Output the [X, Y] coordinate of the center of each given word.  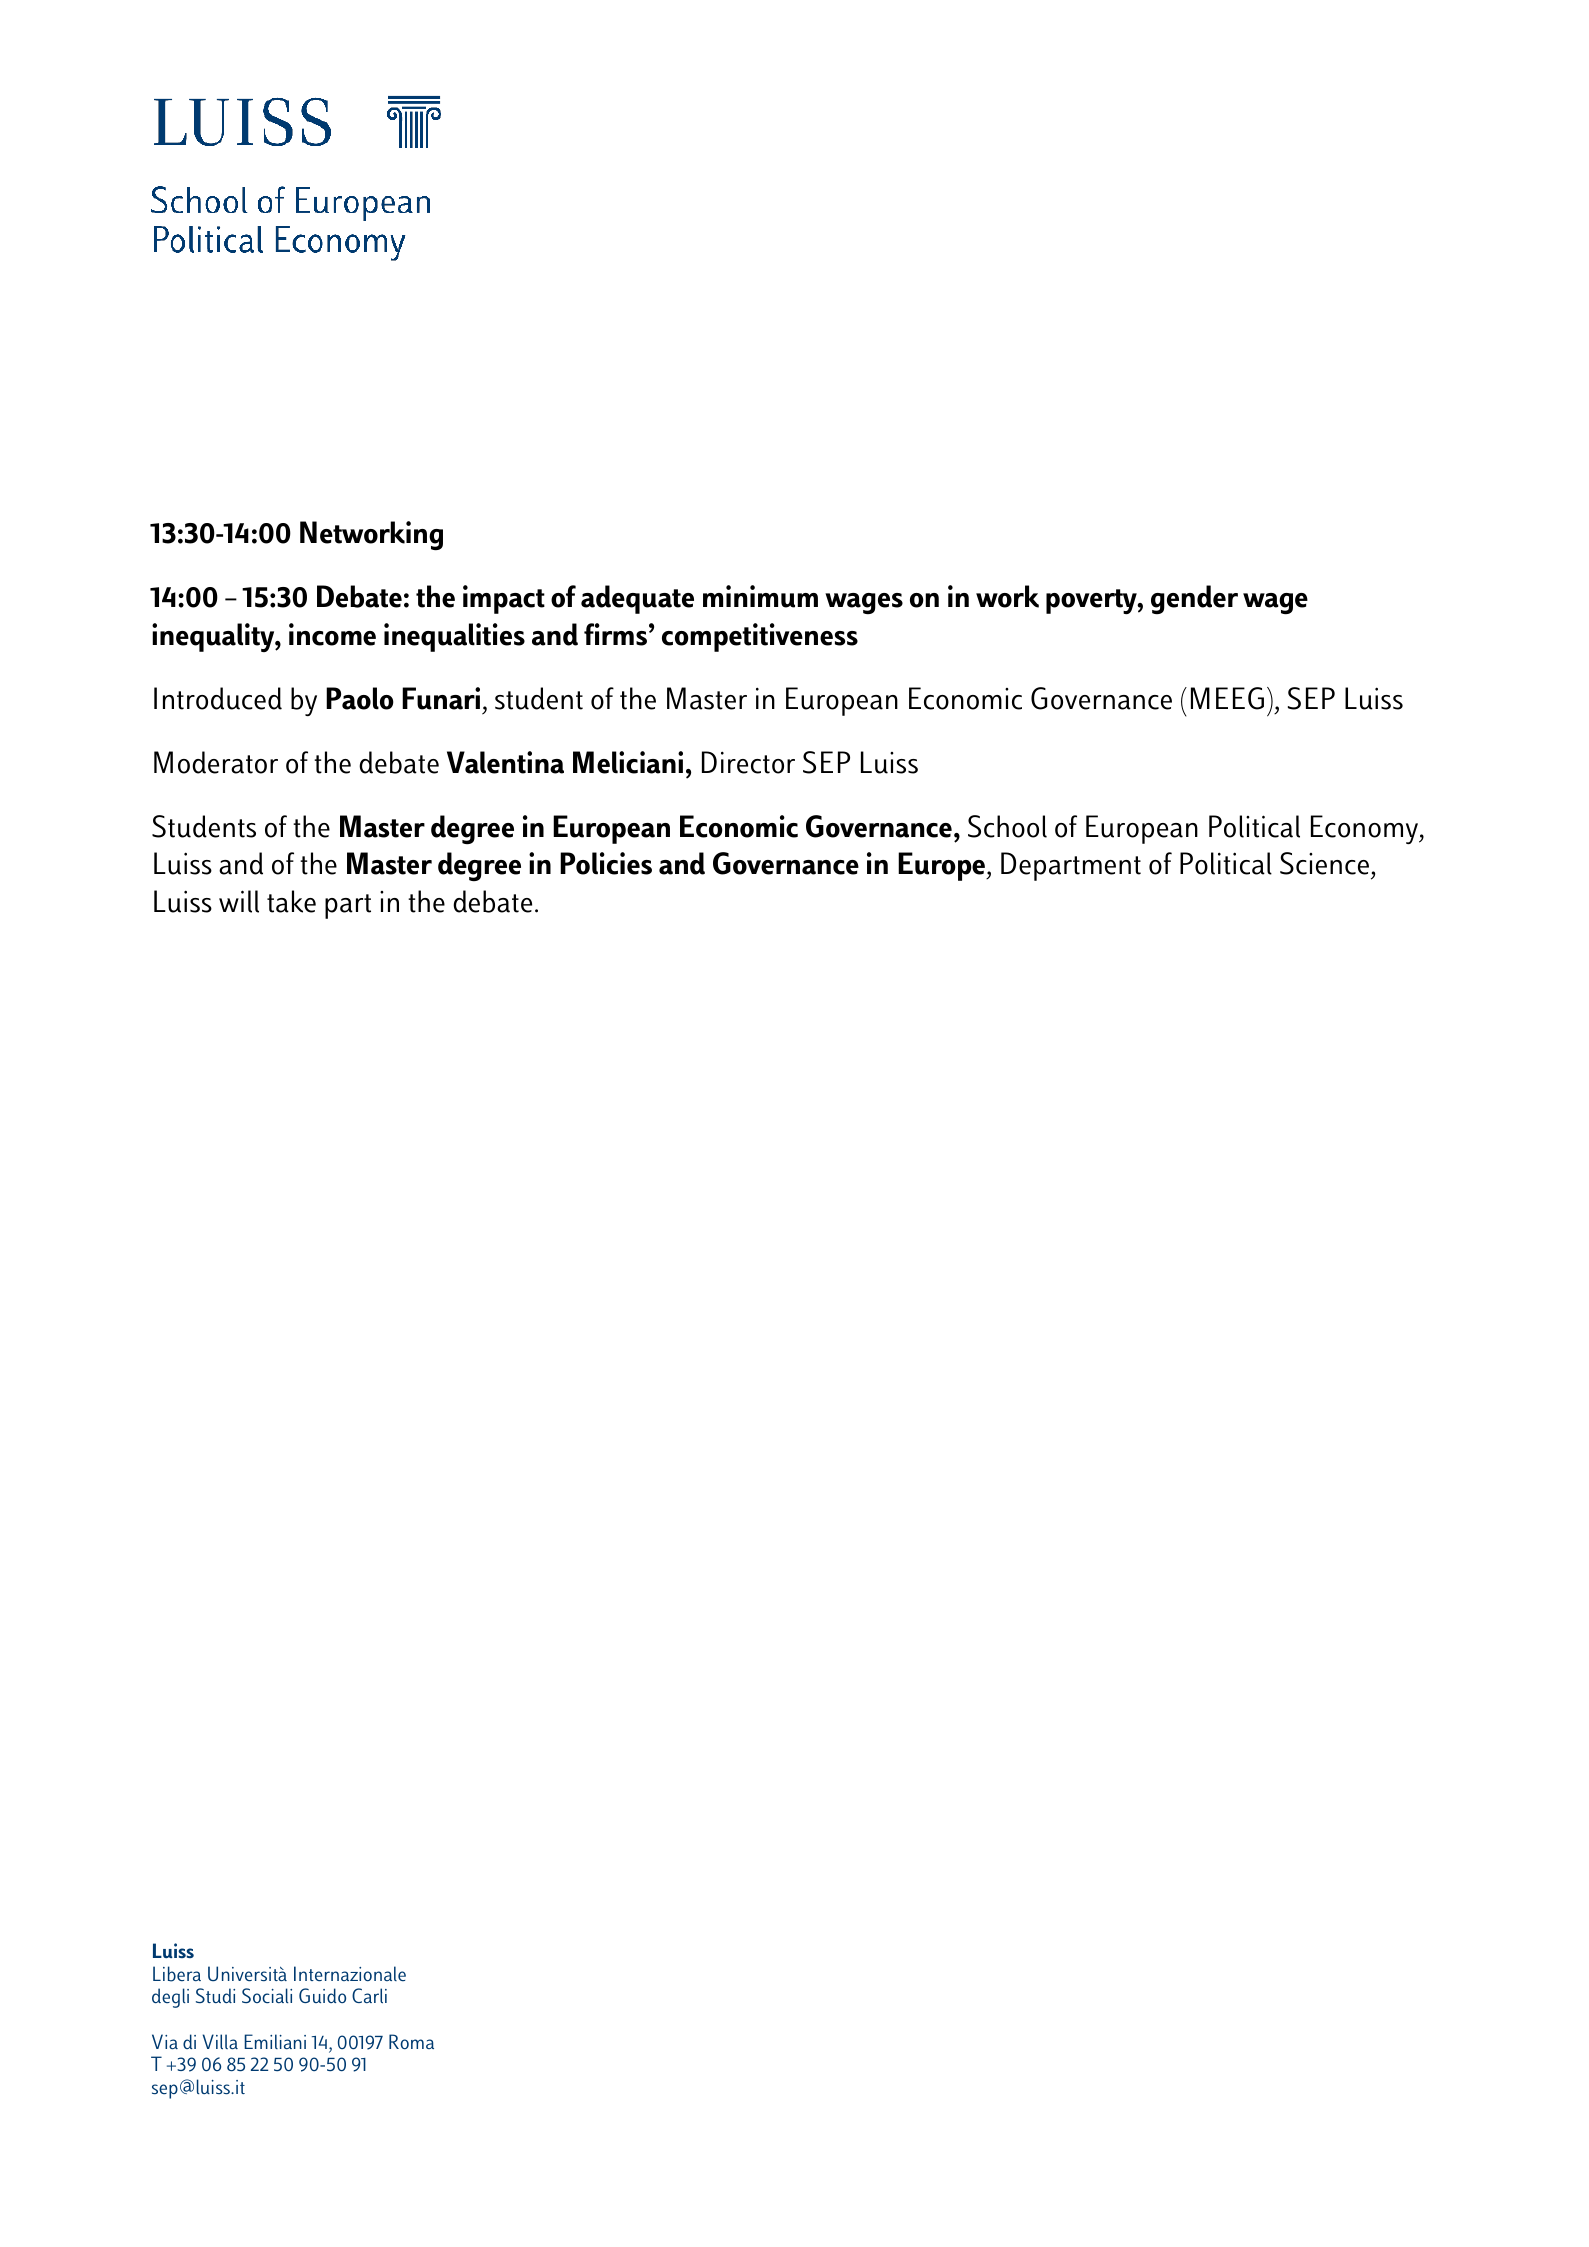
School [1007, 826]
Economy [1366, 829]
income [332, 634]
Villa [220, 2042]
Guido [322, 1995]
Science [1324, 863]
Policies [606, 863]
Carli [369, 1996]
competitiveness [760, 637]
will [239, 901]
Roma [411, 2041]
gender [1194, 599]
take [291, 901]
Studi [215, 1995]
